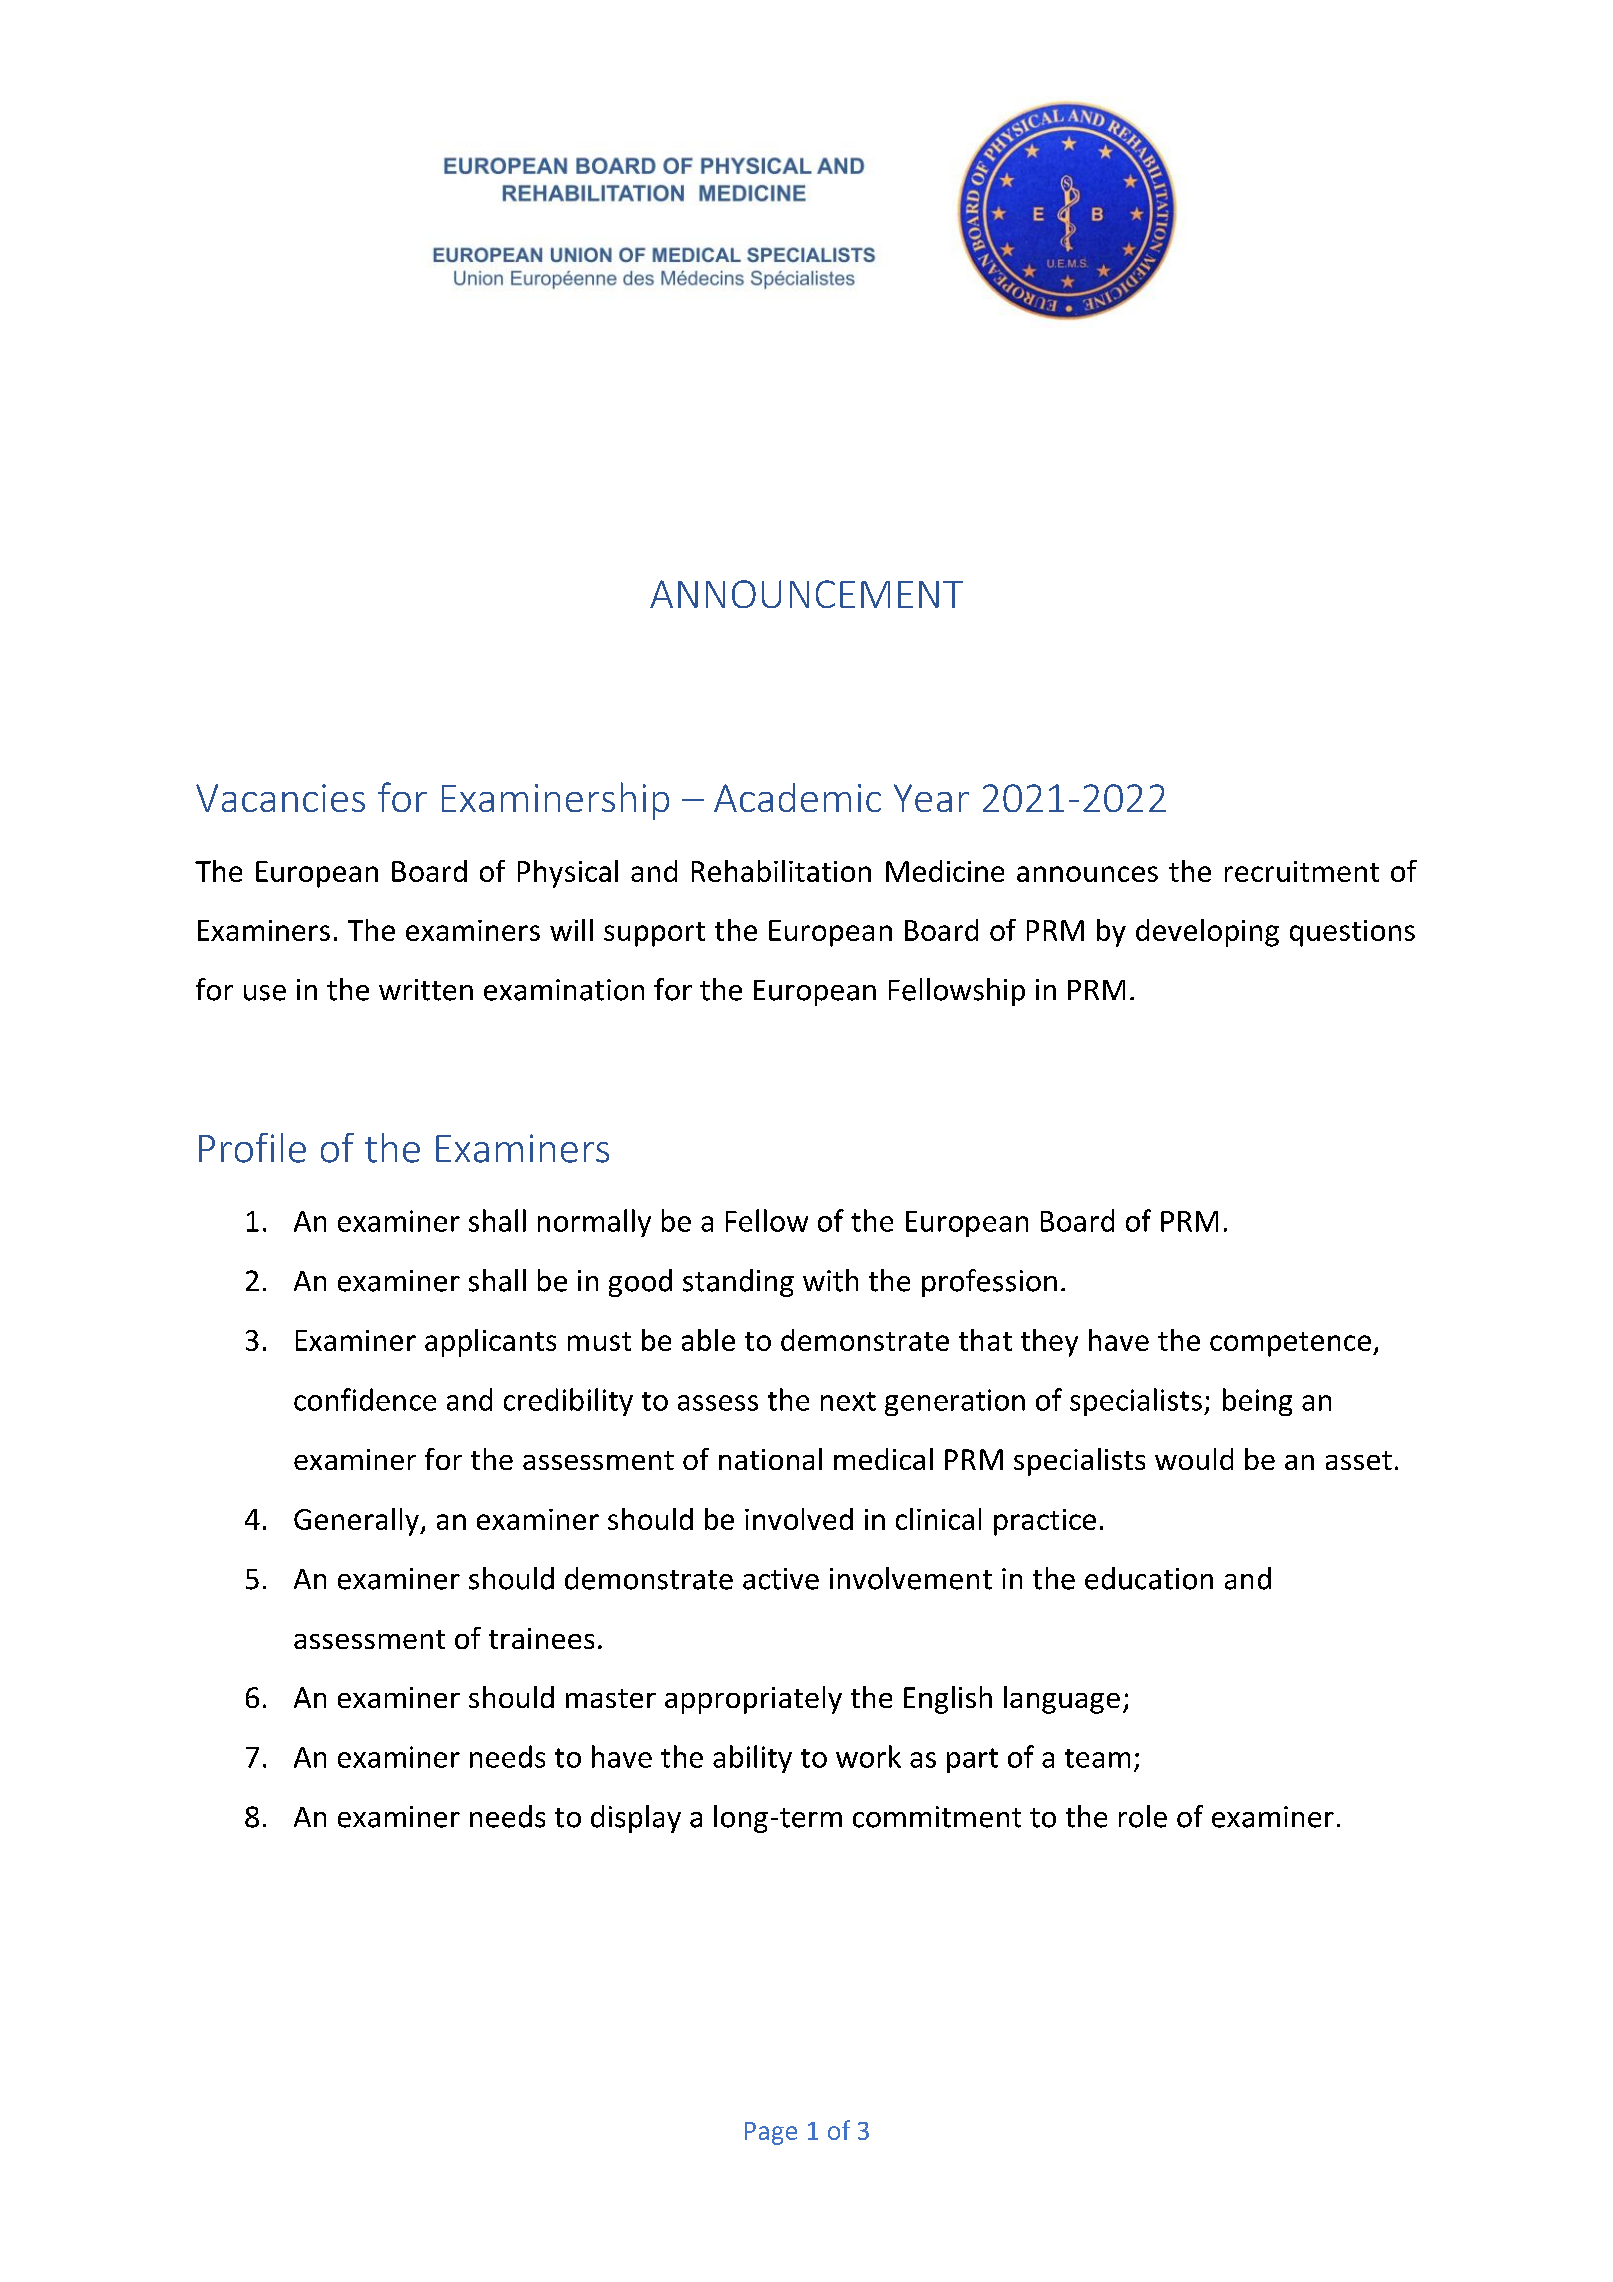 The height and width of the screenshot is (2282, 1613). I want to click on trainees, so click(541, 1638).
